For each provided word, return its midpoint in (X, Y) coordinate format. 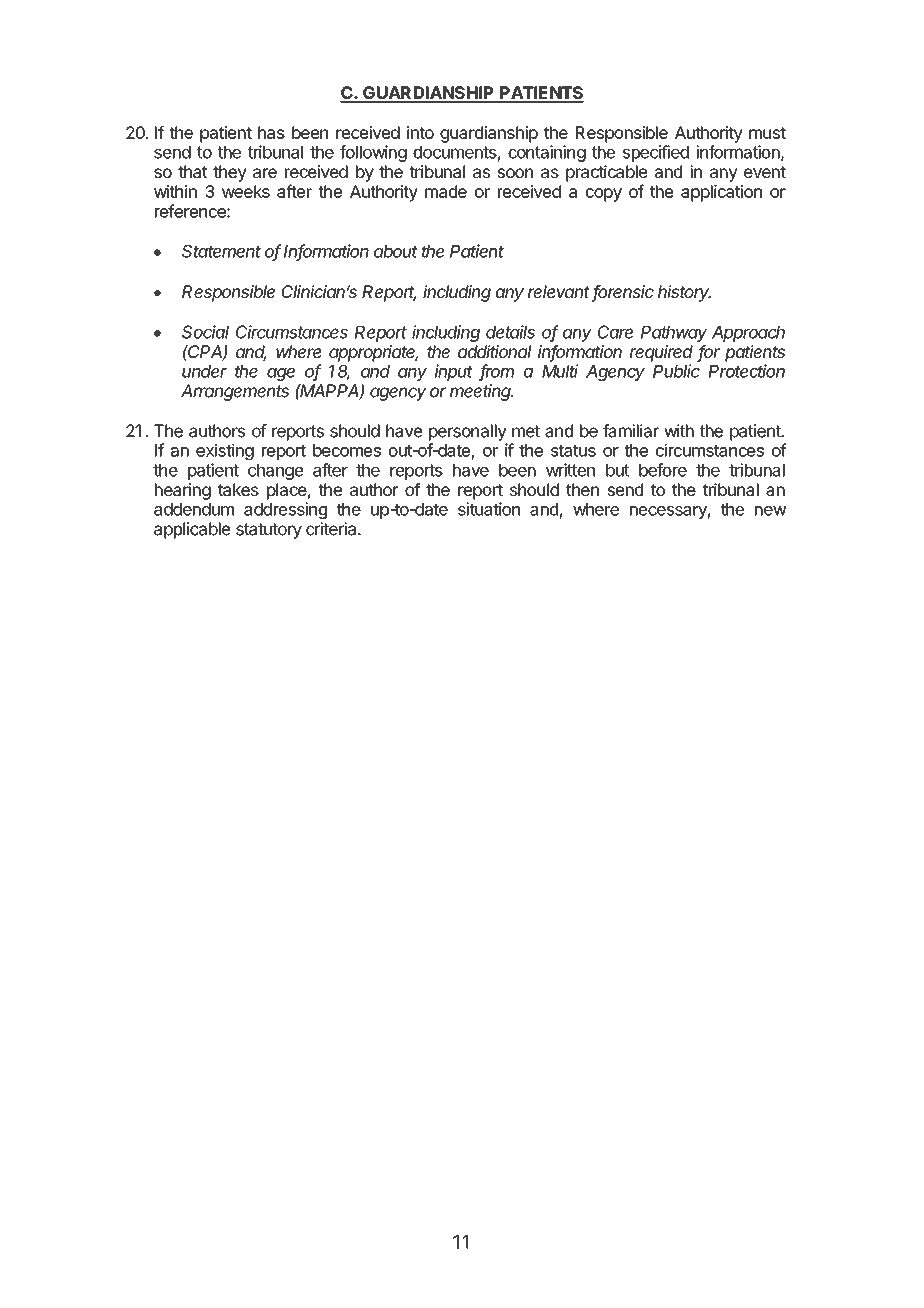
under (204, 371)
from (496, 372)
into (420, 132)
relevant (559, 291)
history (684, 293)
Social (205, 332)
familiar (631, 431)
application (721, 193)
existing (225, 451)
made (446, 191)
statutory (269, 531)
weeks (246, 191)
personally (467, 432)
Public (676, 371)
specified (656, 153)
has (271, 132)
